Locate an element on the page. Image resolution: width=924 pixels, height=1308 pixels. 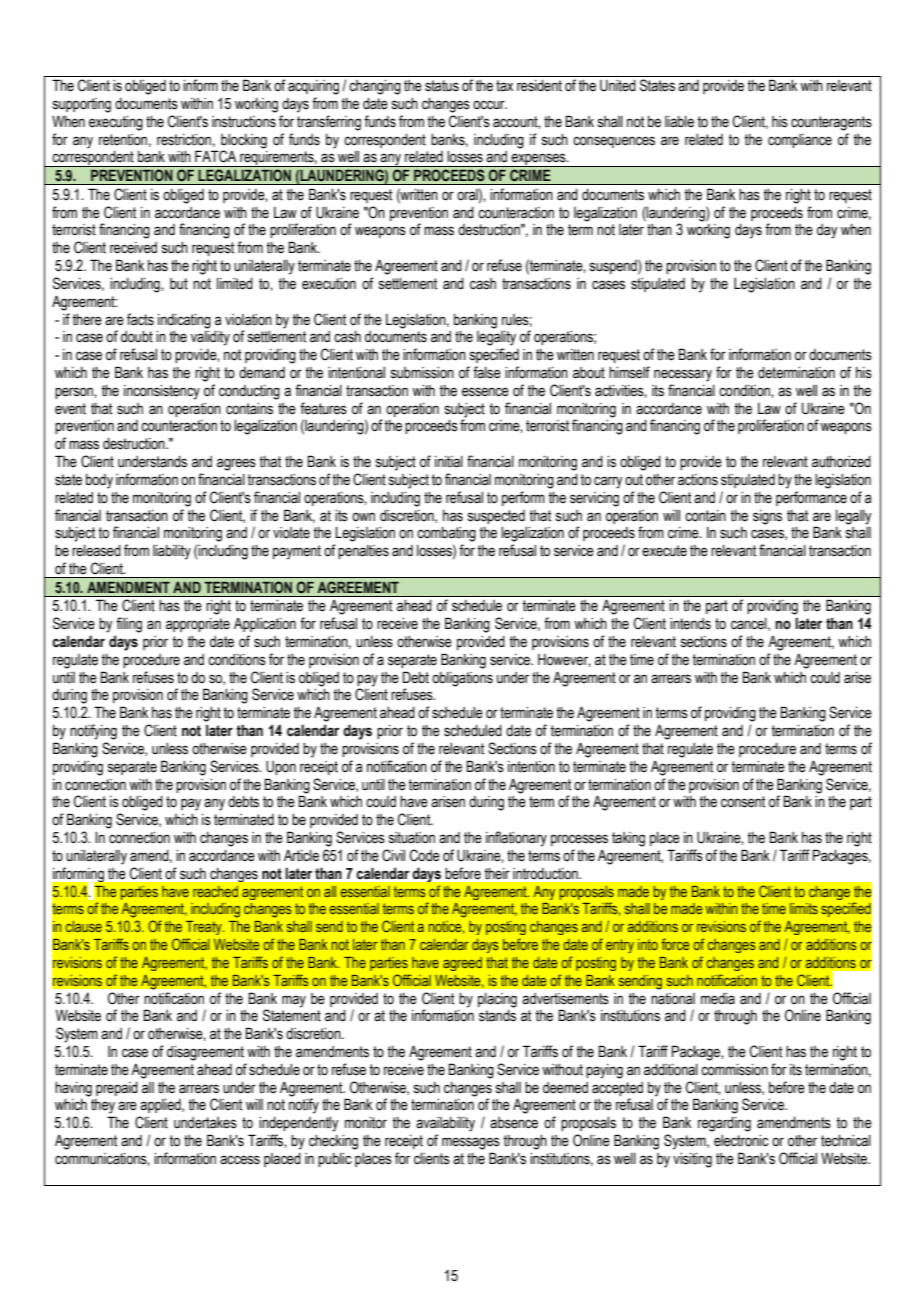
compliance is located at coordinates (800, 141).
